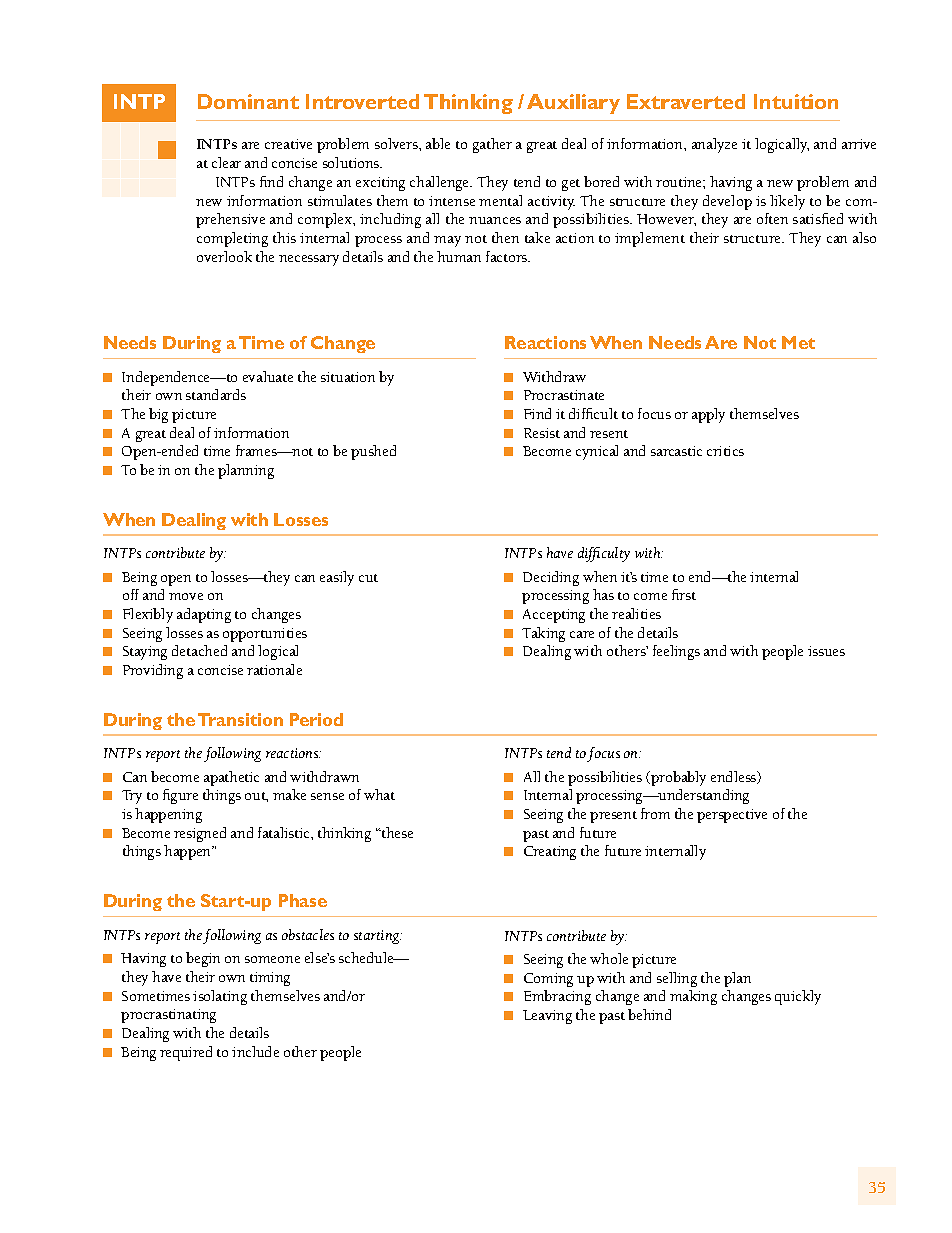  I want to click on Taking, so click(543, 634).
